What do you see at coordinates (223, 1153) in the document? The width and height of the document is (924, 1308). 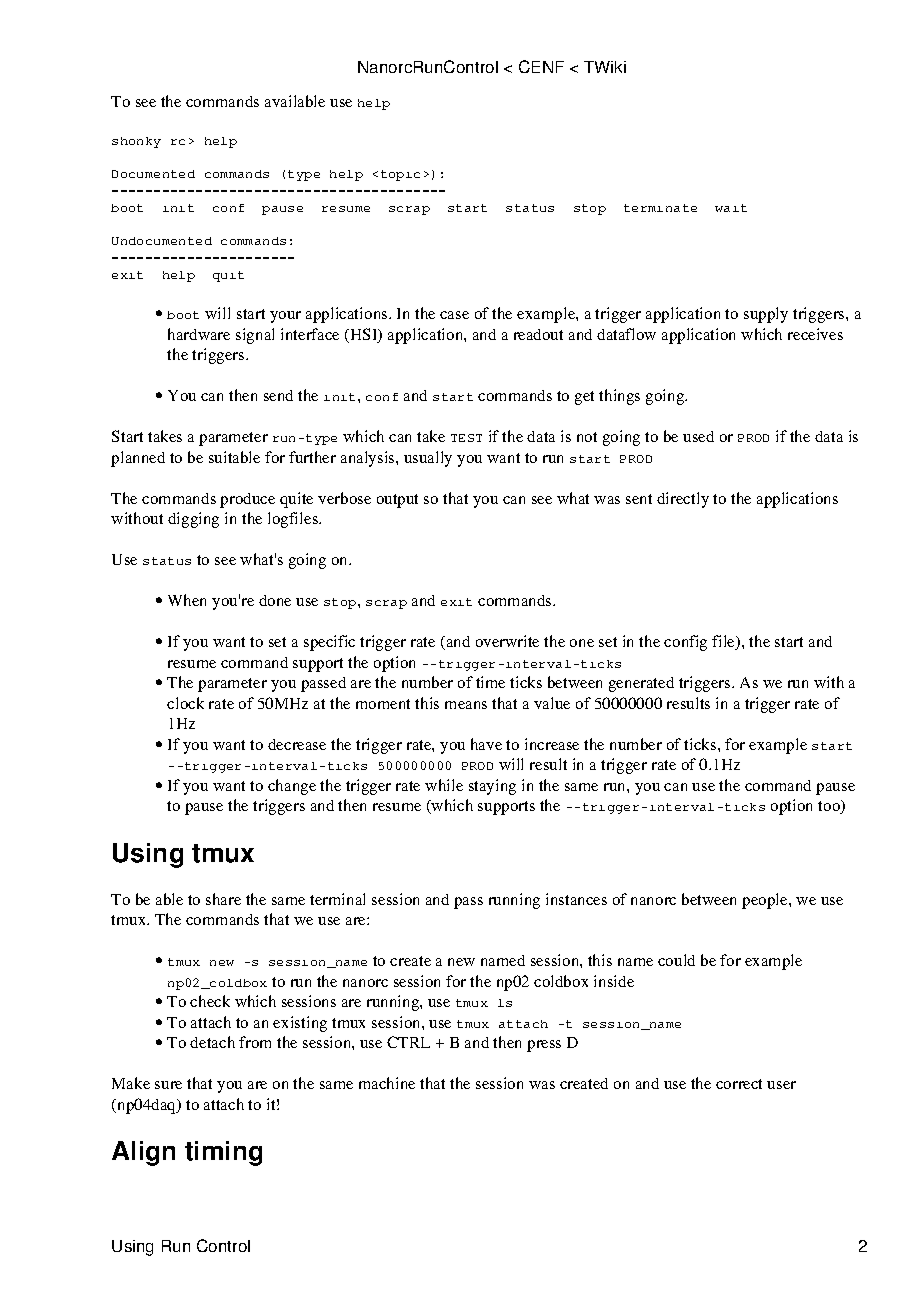 I see `timing` at bounding box center [223, 1153].
